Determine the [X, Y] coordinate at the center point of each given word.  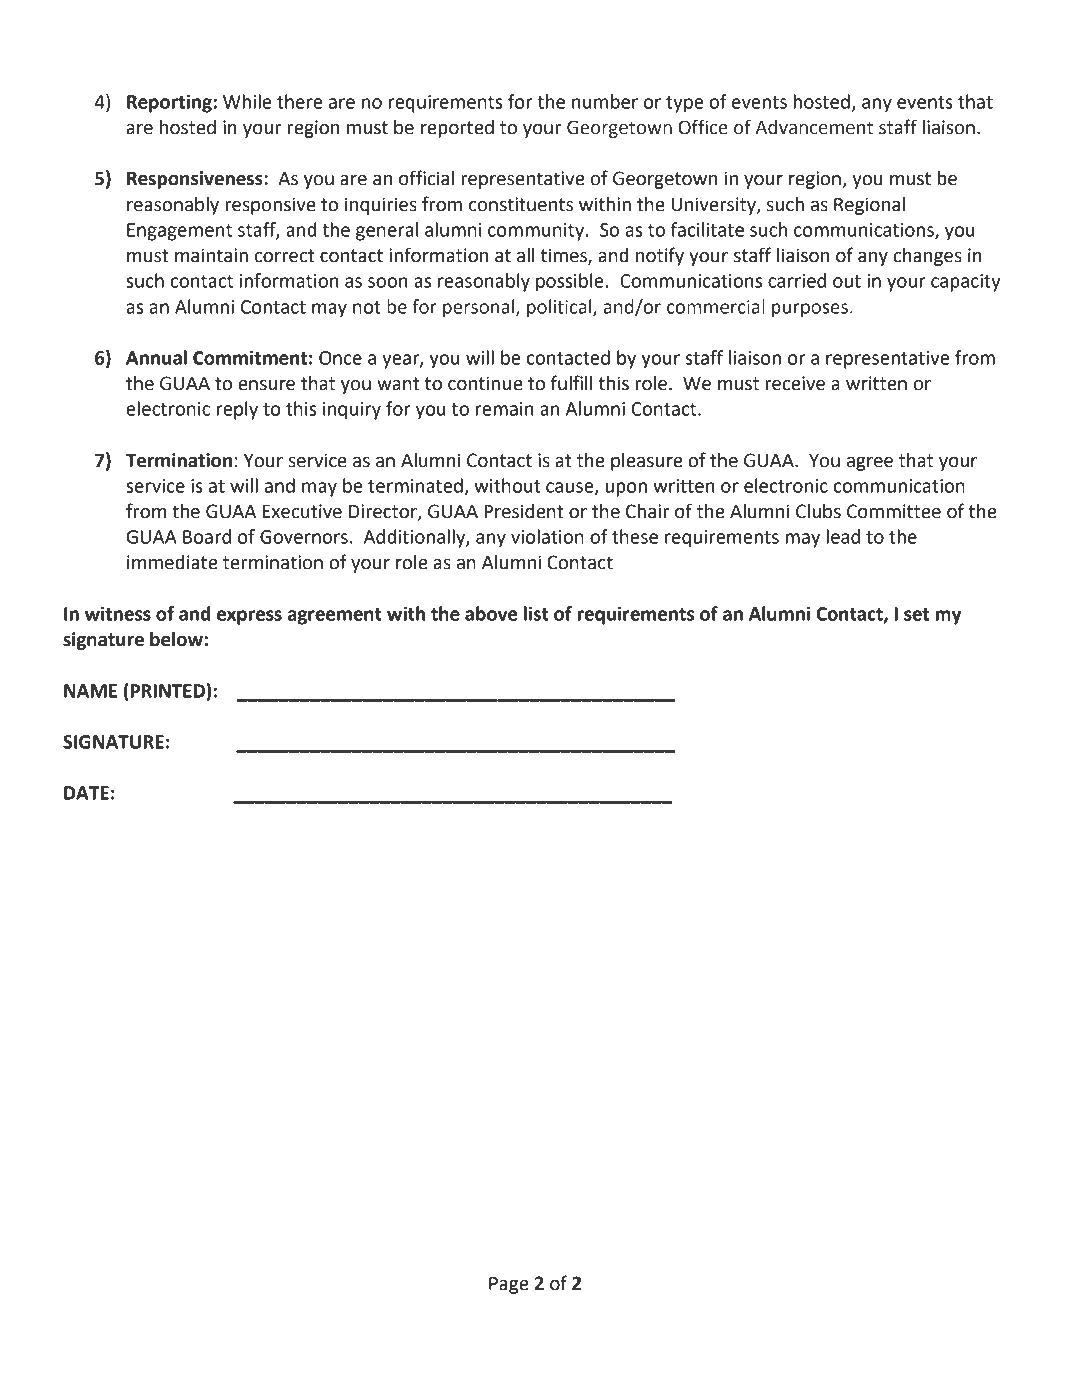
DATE [86, 793]
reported [457, 129]
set [916, 614]
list [536, 613]
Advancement [814, 127]
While [247, 101]
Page [508, 1285]
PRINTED [169, 690]
